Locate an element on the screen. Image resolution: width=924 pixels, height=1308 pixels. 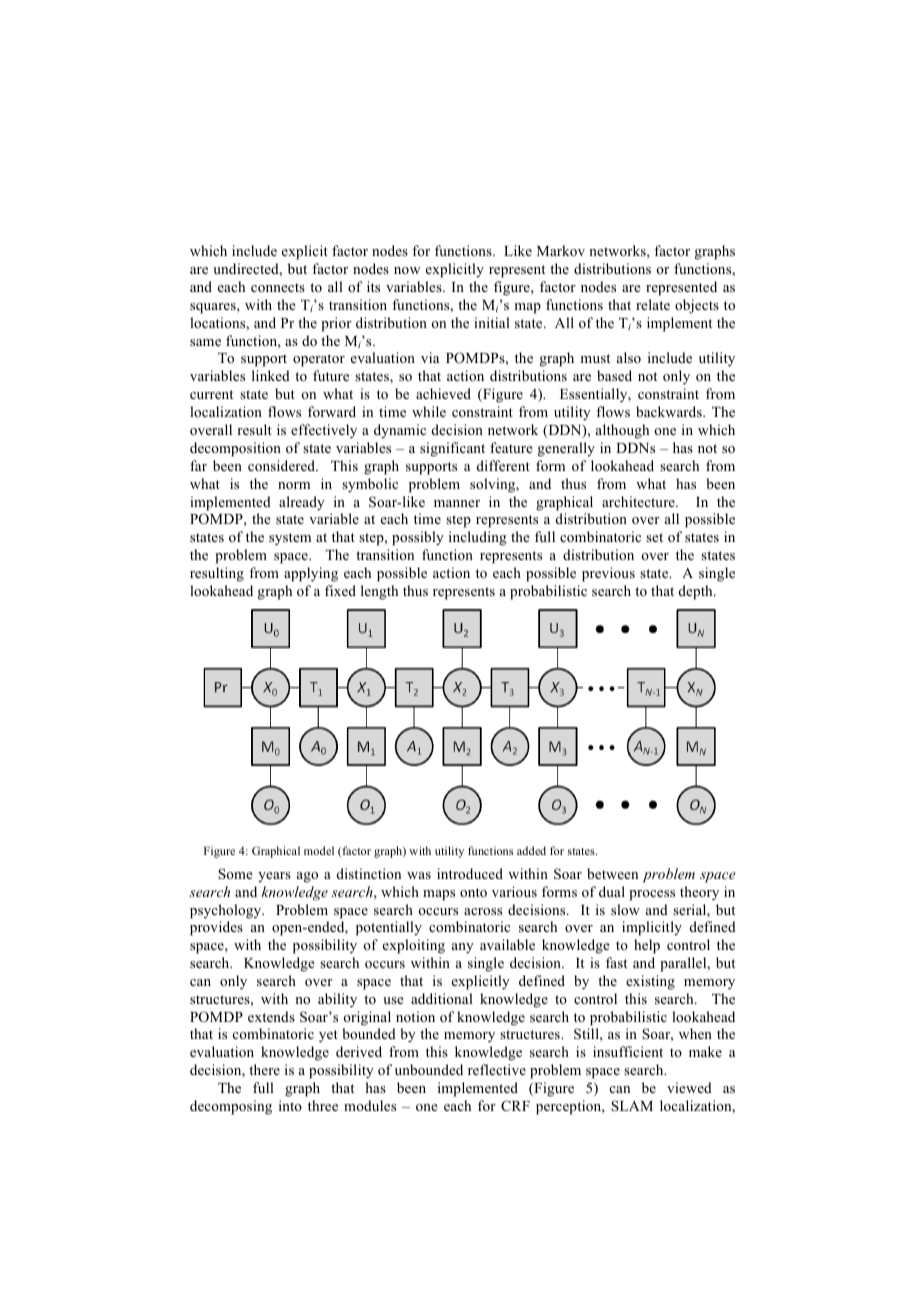
initial is located at coordinates (492, 322).
